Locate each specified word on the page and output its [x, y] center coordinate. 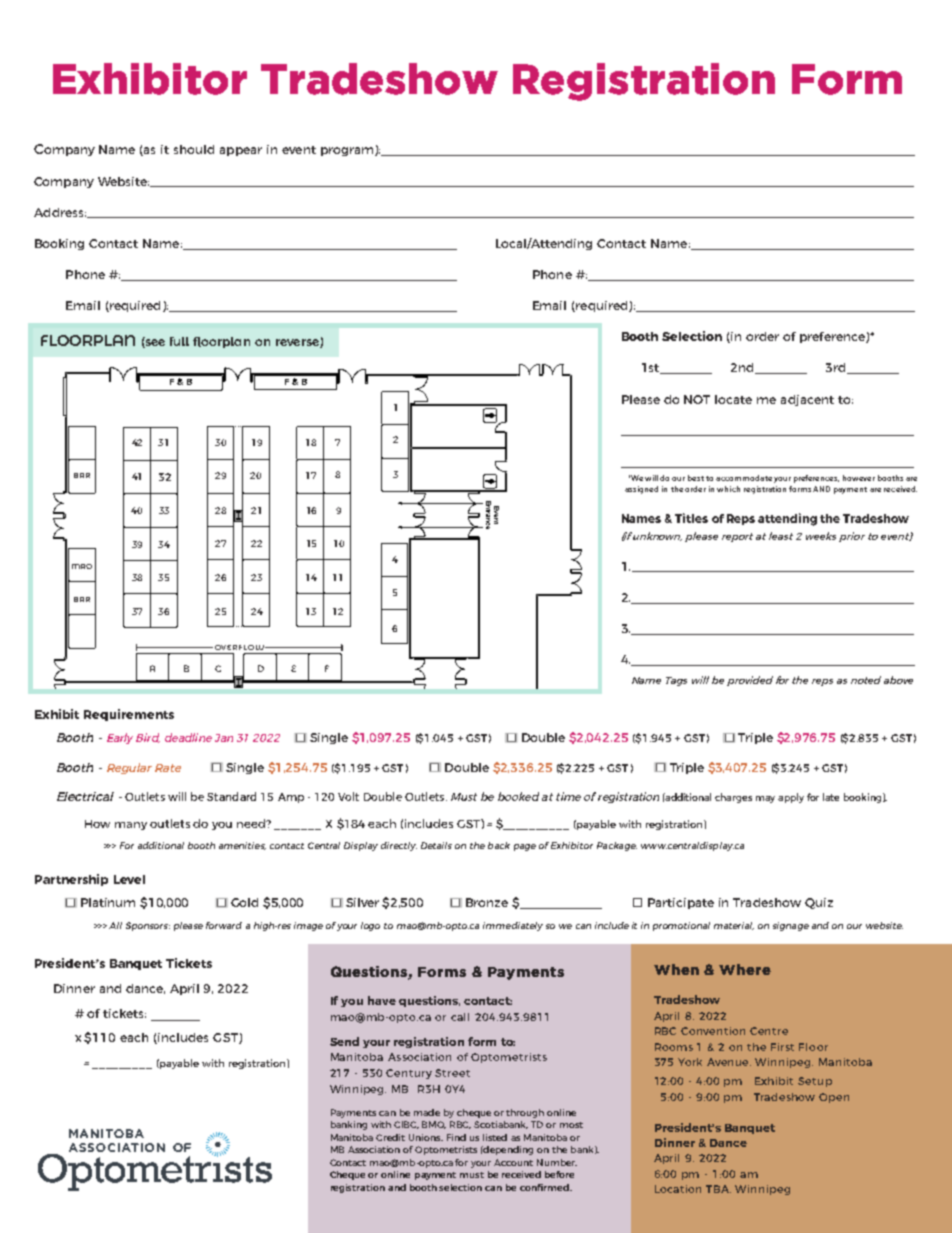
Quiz [819, 903]
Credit [390, 1137]
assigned [641, 490]
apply [791, 798]
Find [456, 1137]
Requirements [129, 715]
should [194, 149]
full [179, 341]
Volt [348, 796]
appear [241, 151]
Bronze [487, 902]
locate [733, 399]
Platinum [108, 902]
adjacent [807, 400]
